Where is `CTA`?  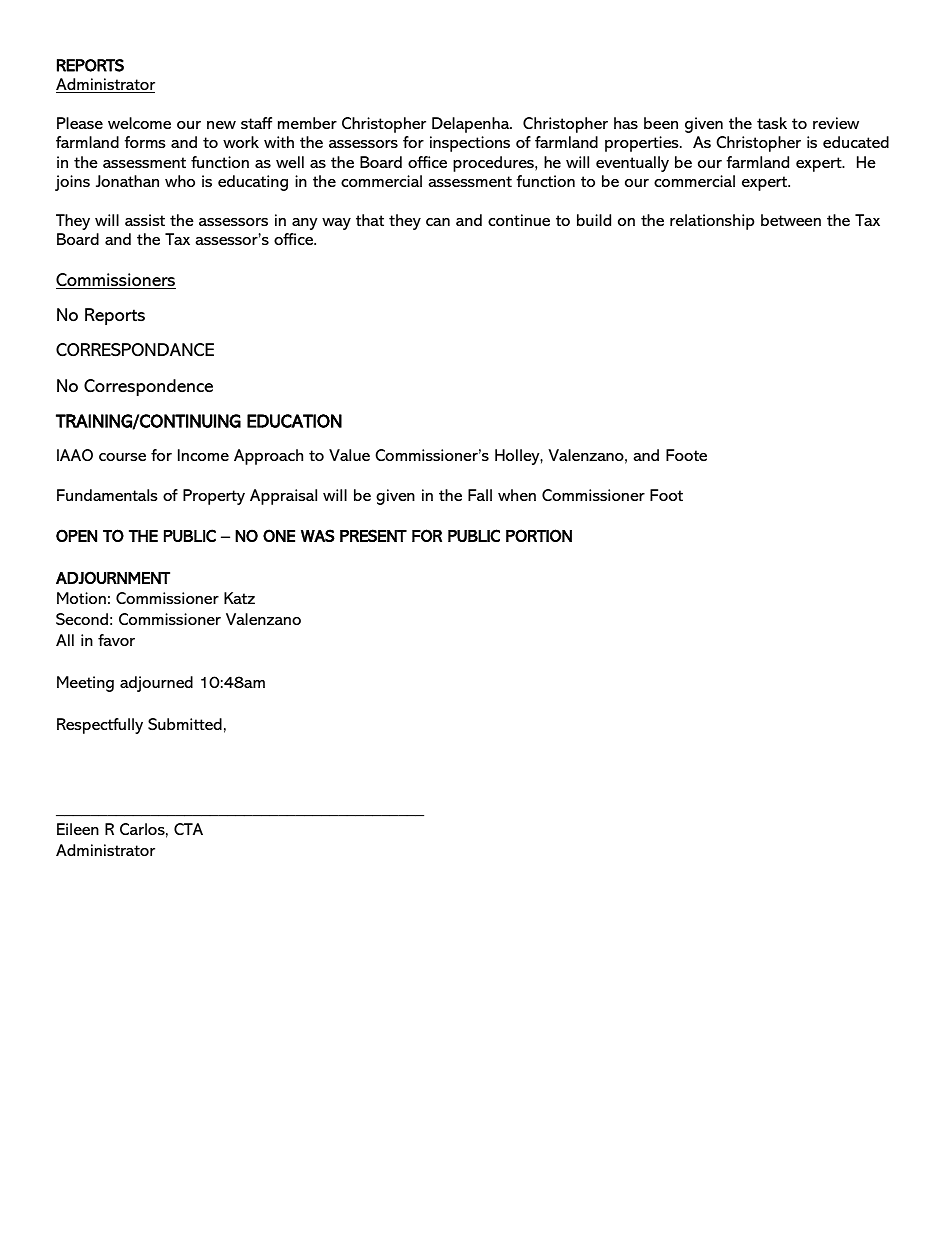 CTA is located at coordinates (188, 829).
